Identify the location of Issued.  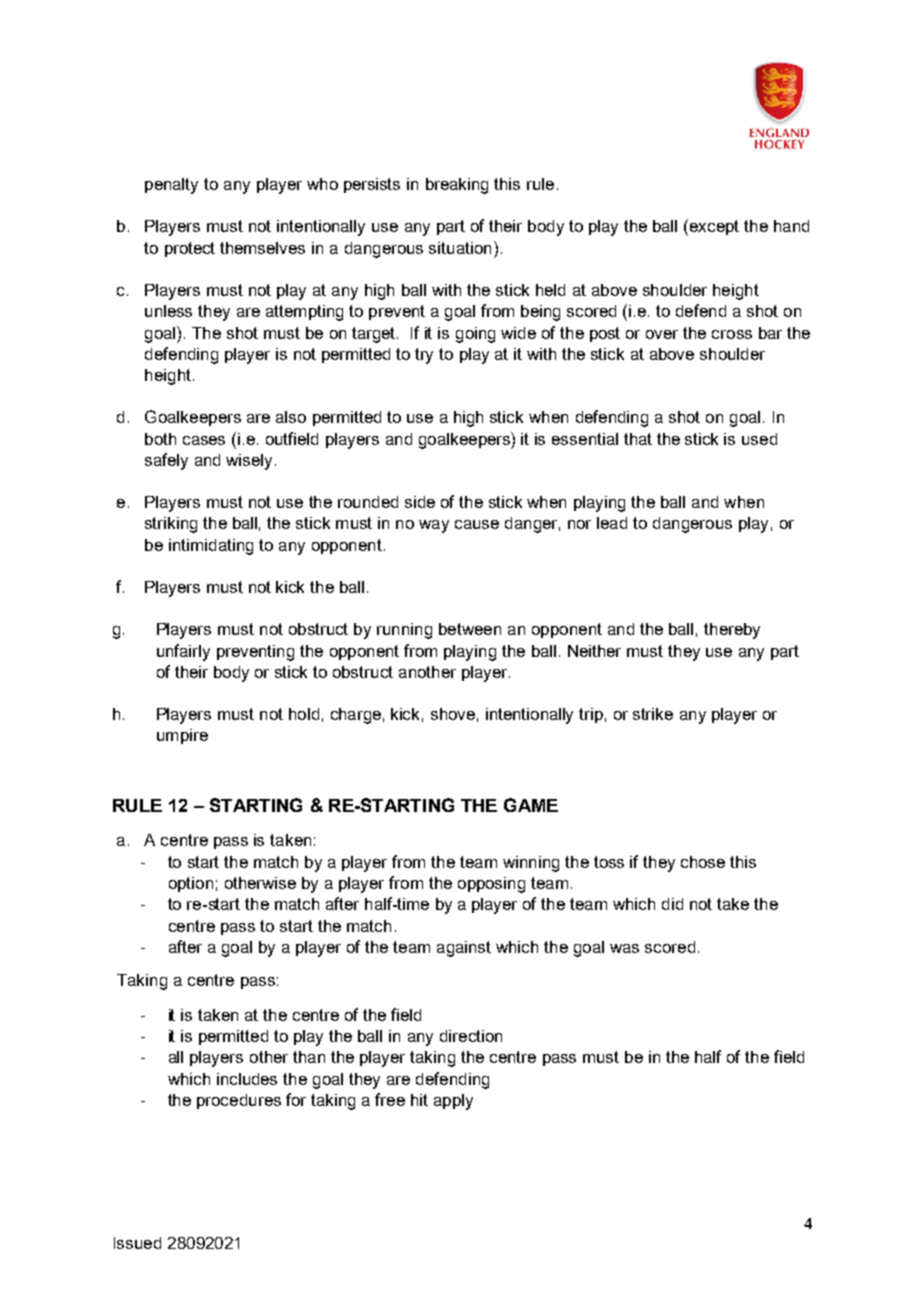
(137, 1243).
